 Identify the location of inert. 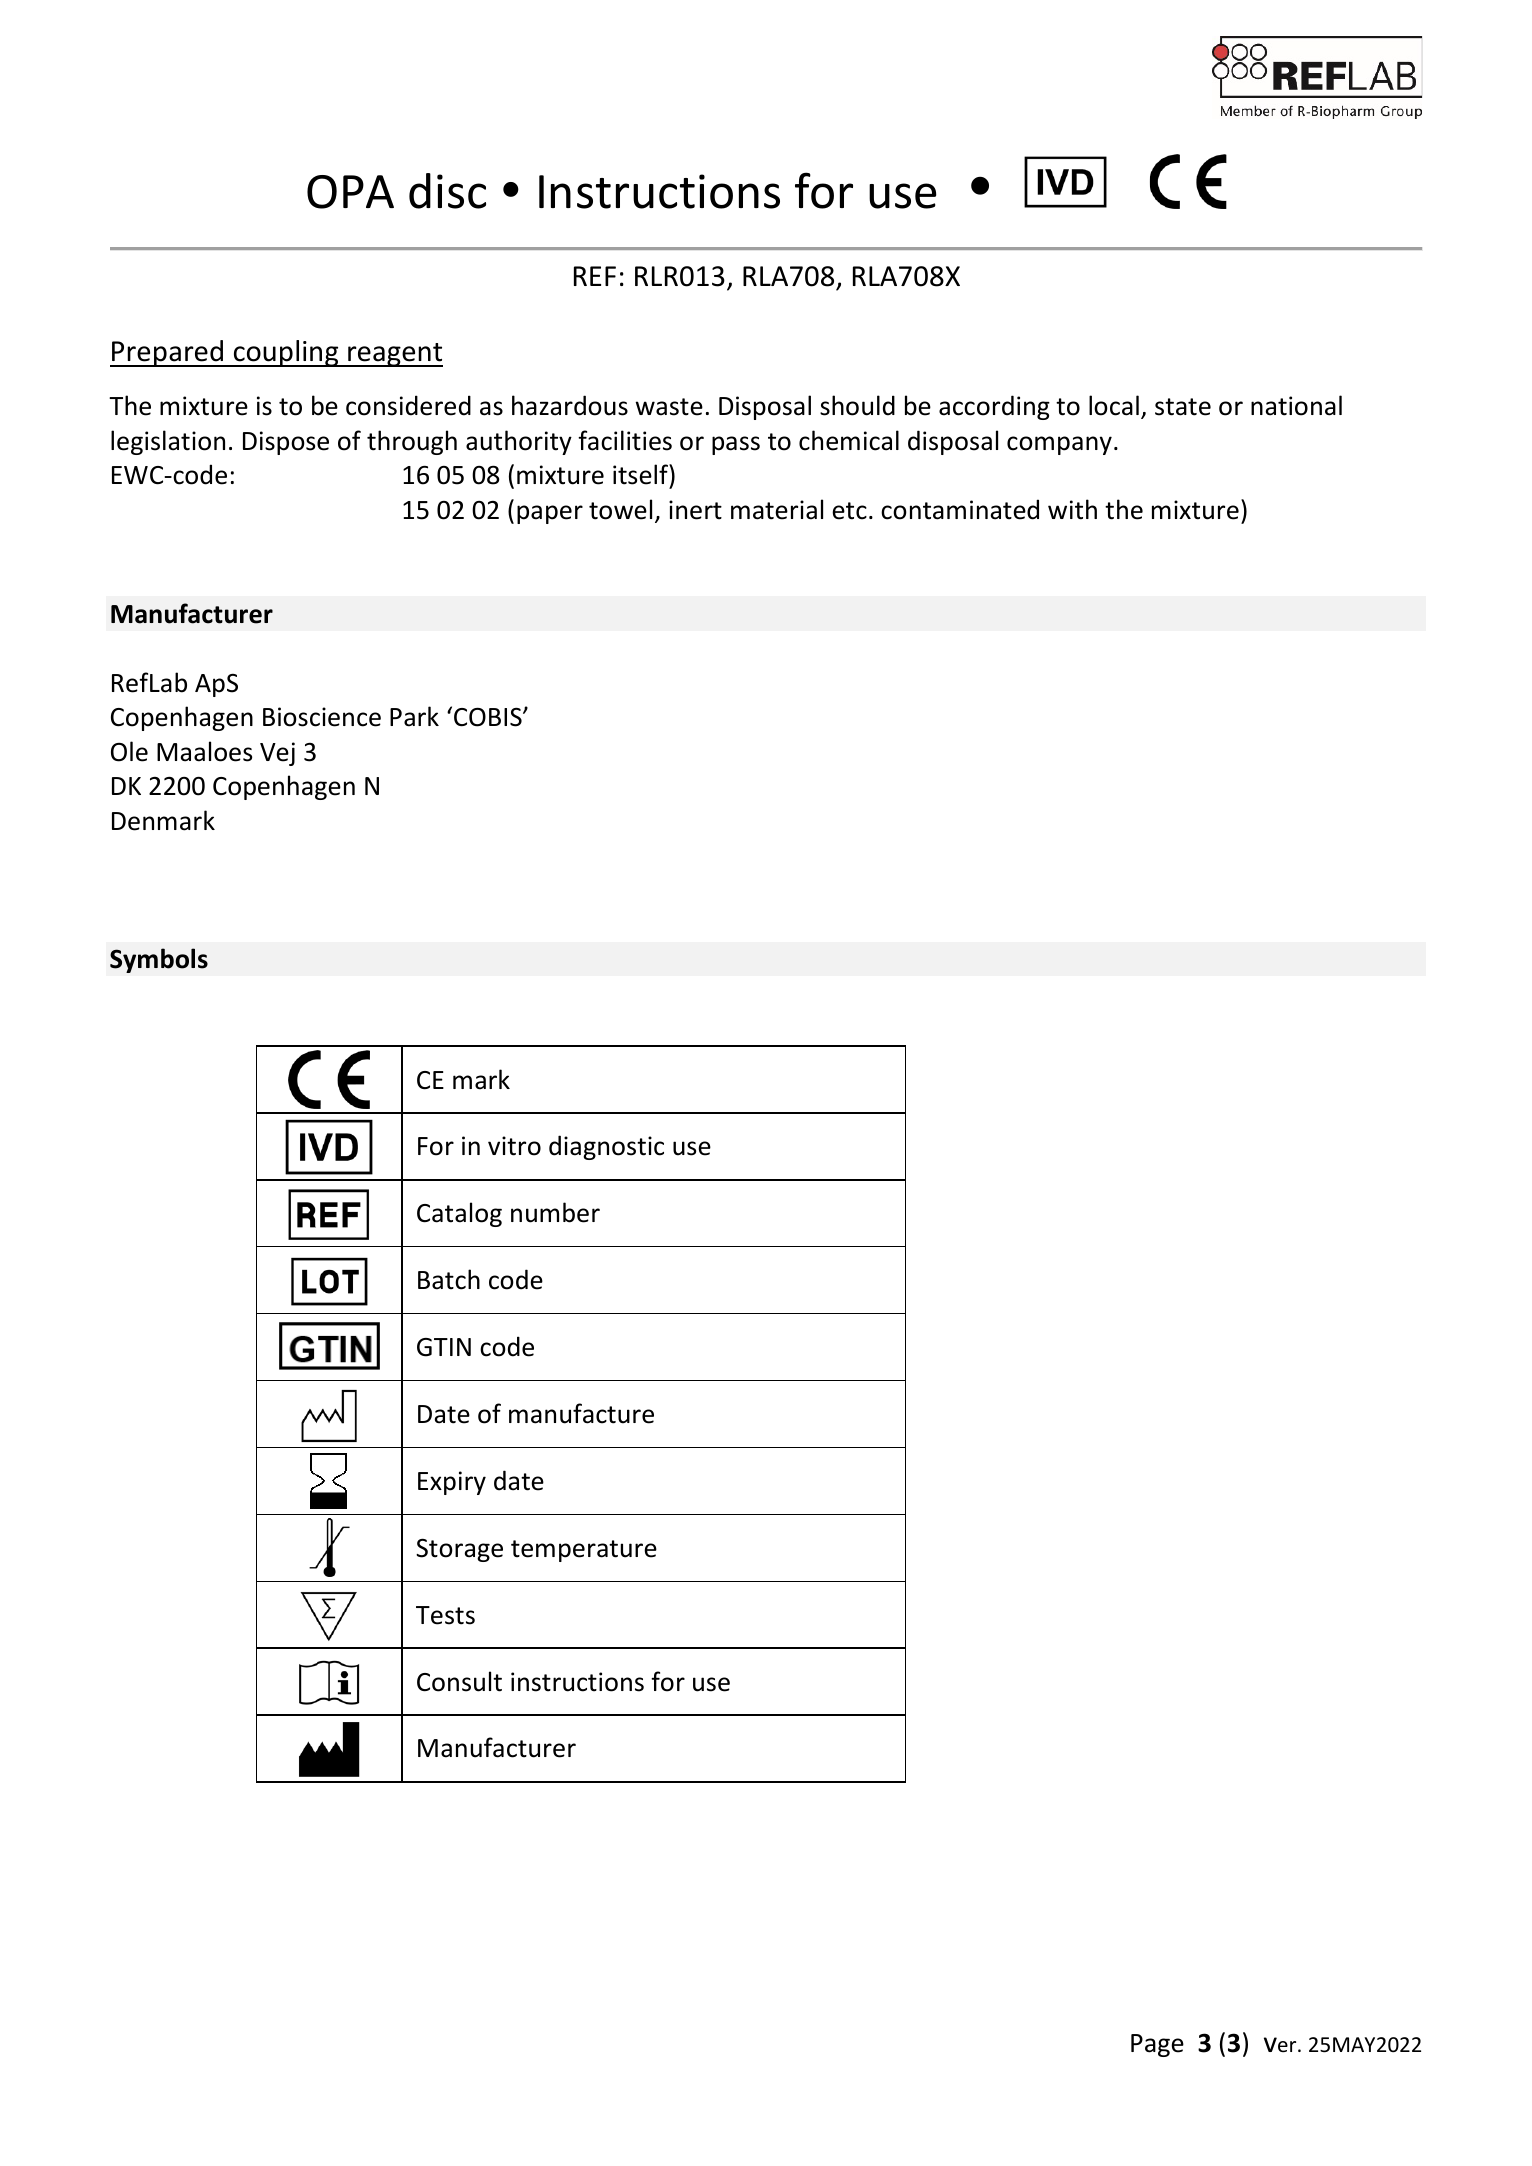
(695, 510).
